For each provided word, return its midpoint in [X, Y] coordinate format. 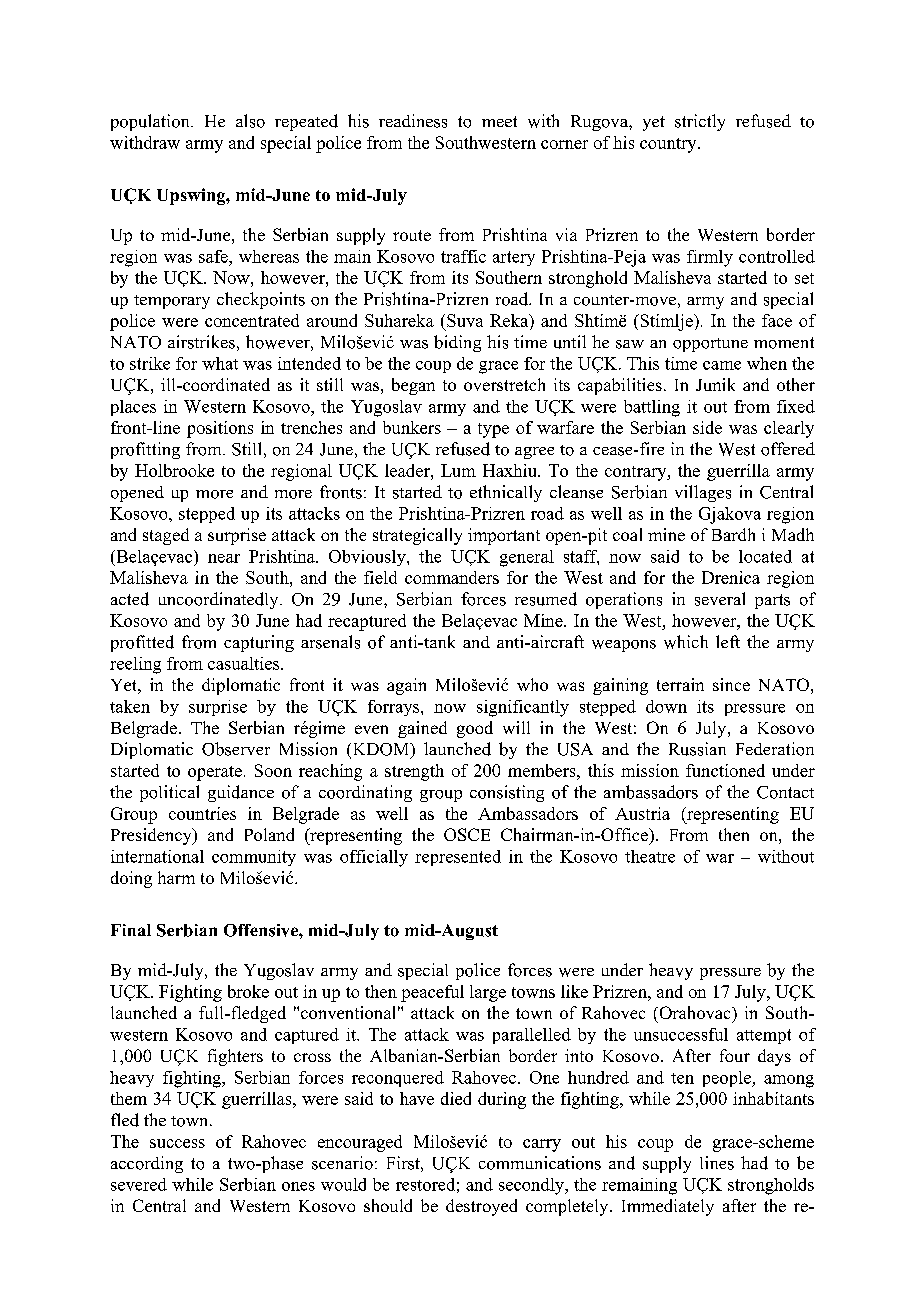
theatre [650, 856]
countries [202, 813]
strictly [700, 122]
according [147, 1164]
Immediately [668, 1207]
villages [703, 493]
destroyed [481, 1207]
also [250, 121]
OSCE [467, 834]
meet [499, 121]
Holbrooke [174, 470]
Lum [458, 470]
